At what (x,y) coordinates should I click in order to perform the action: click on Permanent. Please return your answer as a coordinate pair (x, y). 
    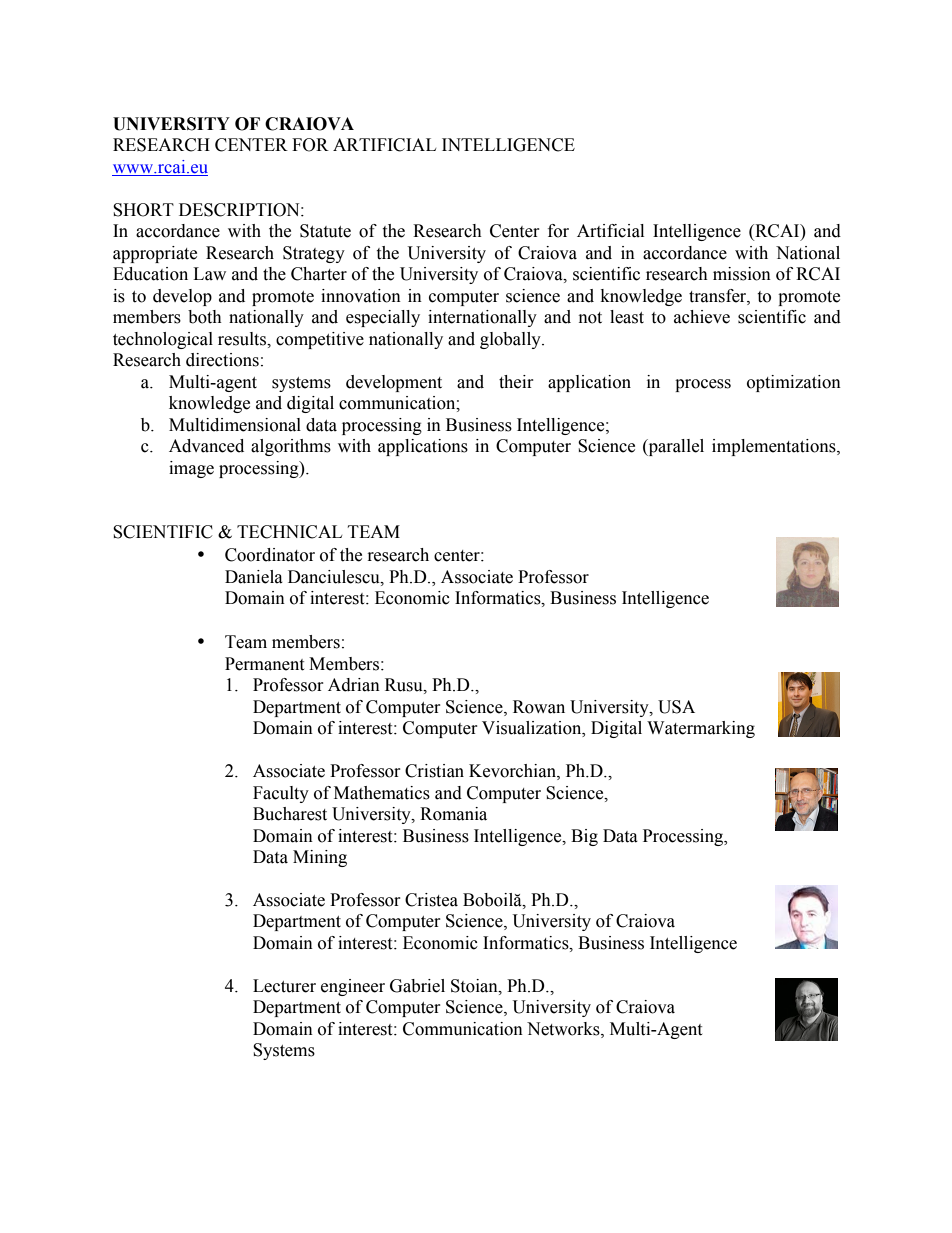
    Looking at the image, I should click on (264, 664).
